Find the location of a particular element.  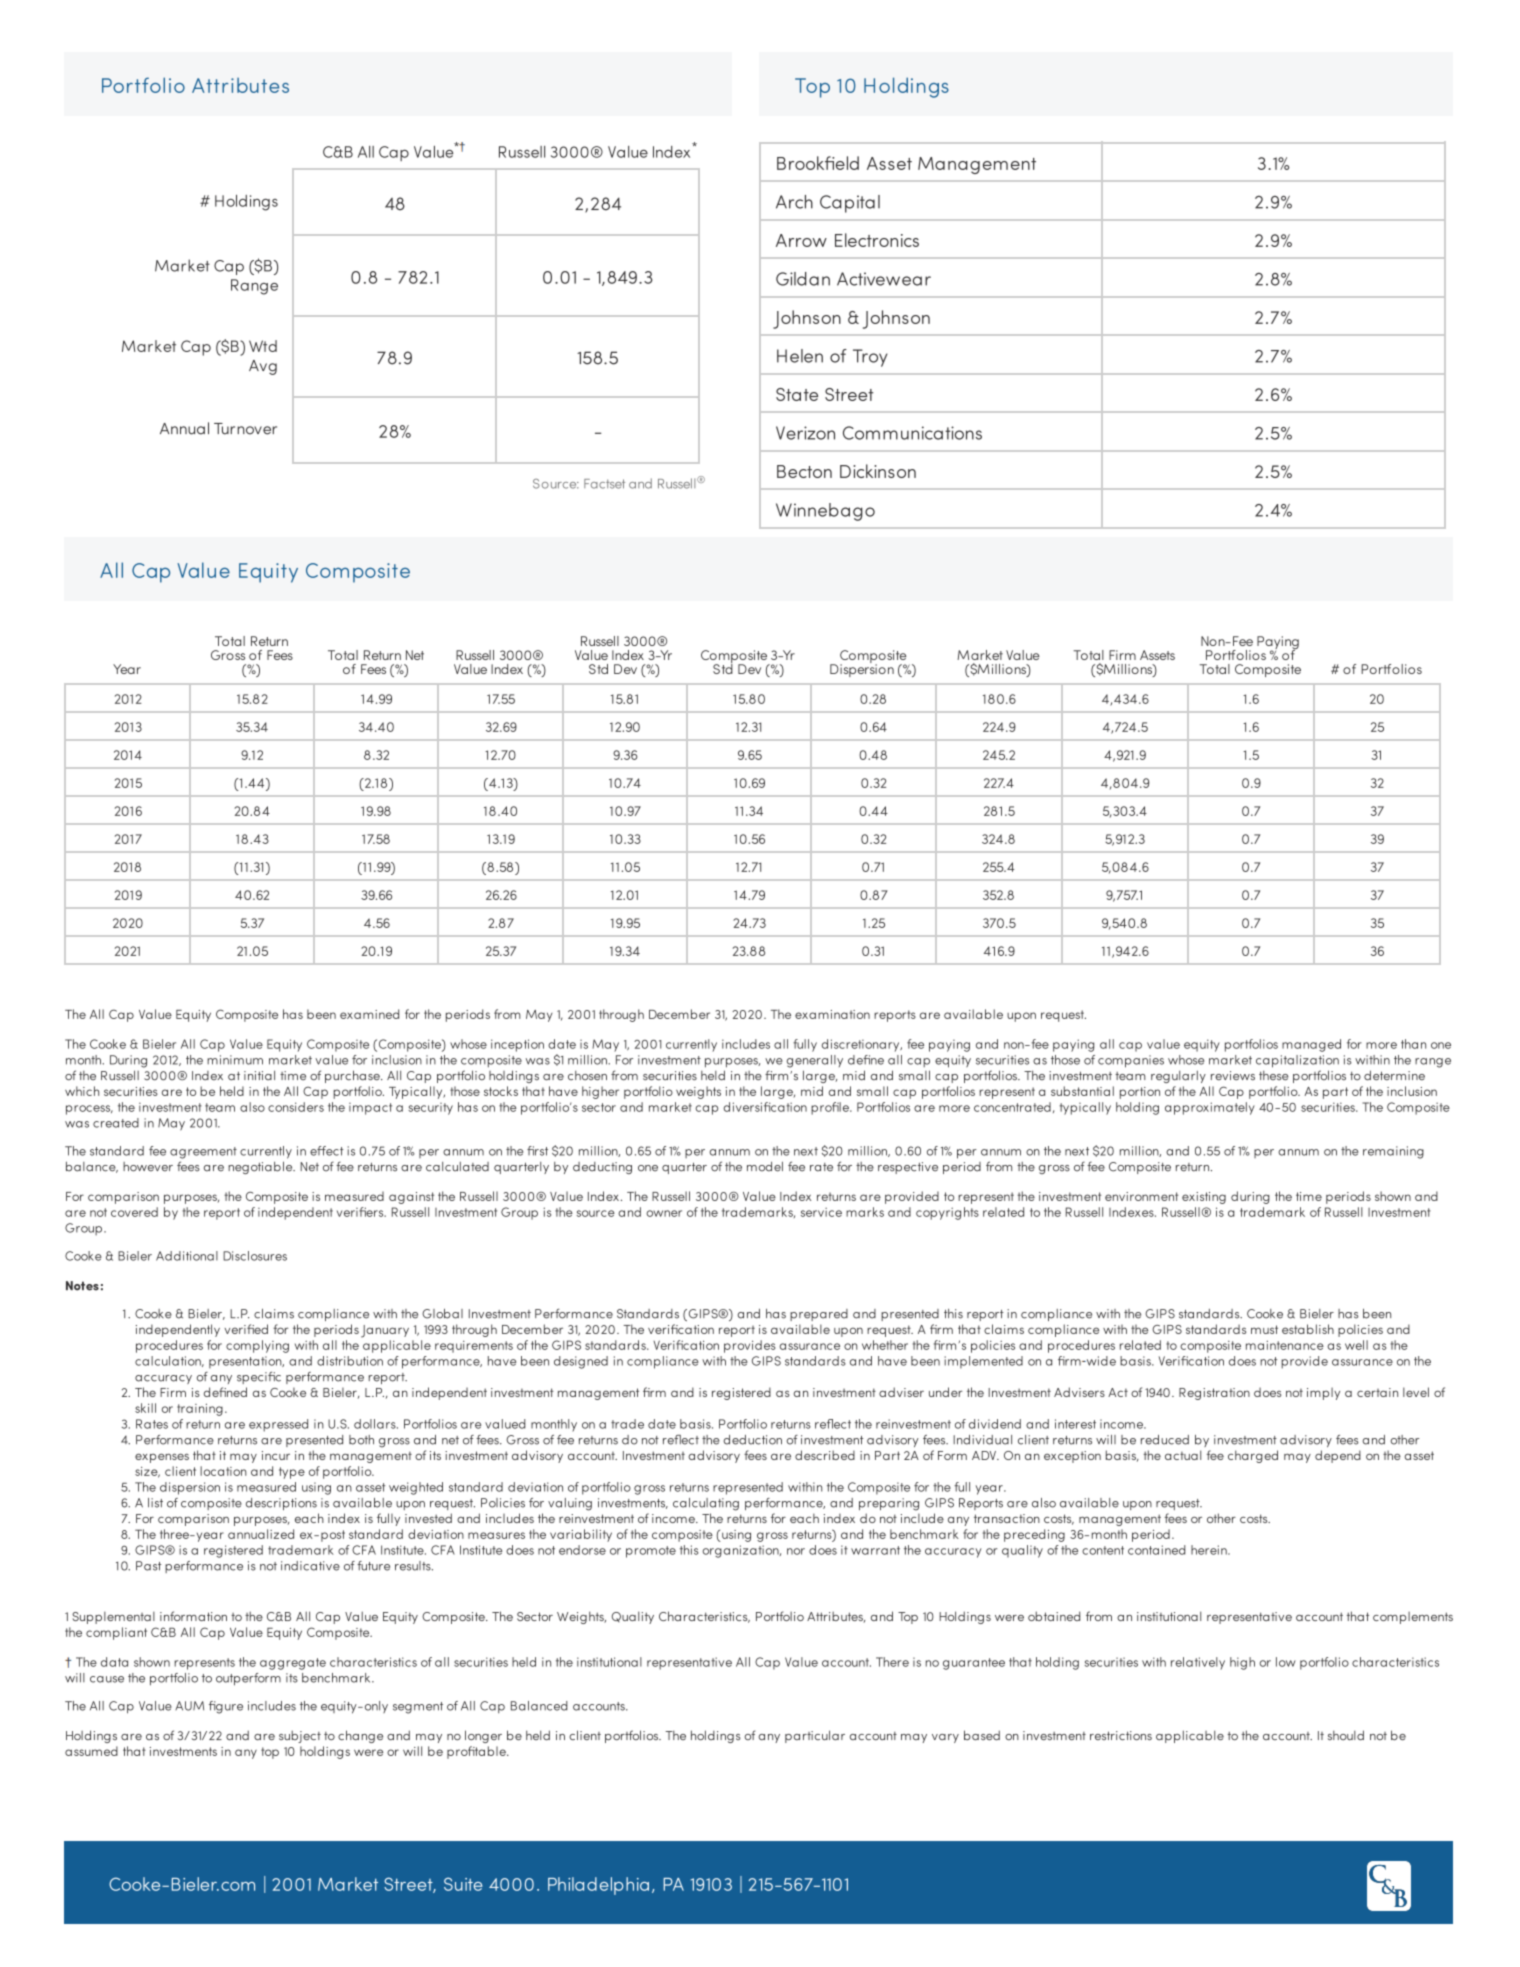

subject is located at coordinates (300, 1737).
